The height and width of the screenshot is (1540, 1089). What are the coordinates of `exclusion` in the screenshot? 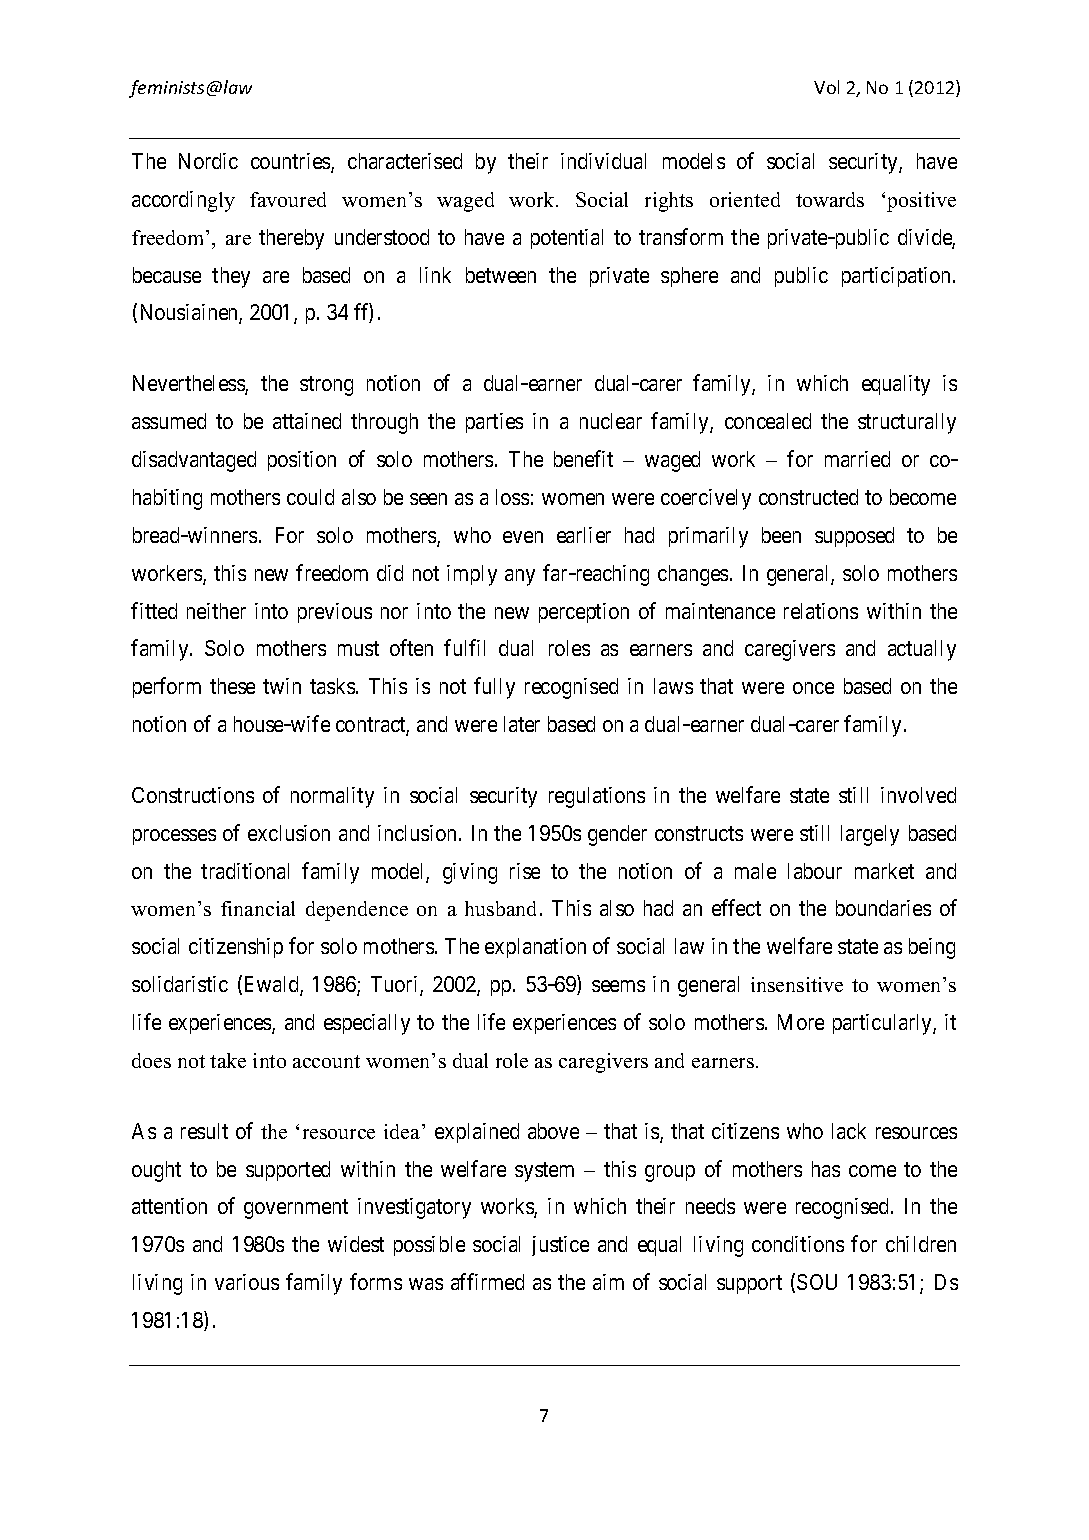 It's located at (289, 833).
